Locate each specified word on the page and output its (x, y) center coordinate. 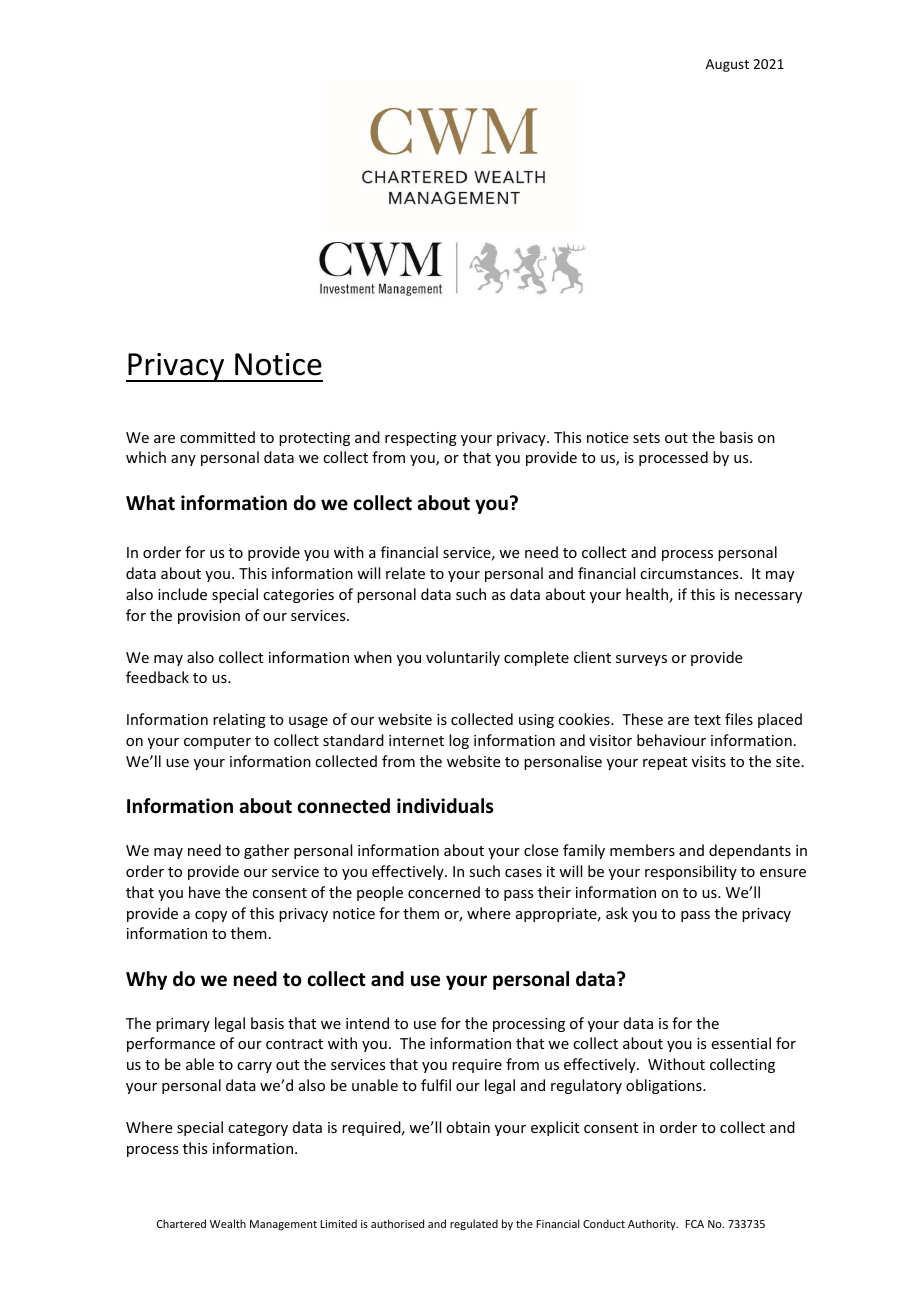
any (183, 460)
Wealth (228, 1223)
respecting (421, 439)
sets (646, 438)
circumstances (690, 573)
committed (217, 437)
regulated (474, 1224)
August (727, 65)
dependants (750, 851)
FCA (695, 1224)
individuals (445, 806)
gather (266, 851)
